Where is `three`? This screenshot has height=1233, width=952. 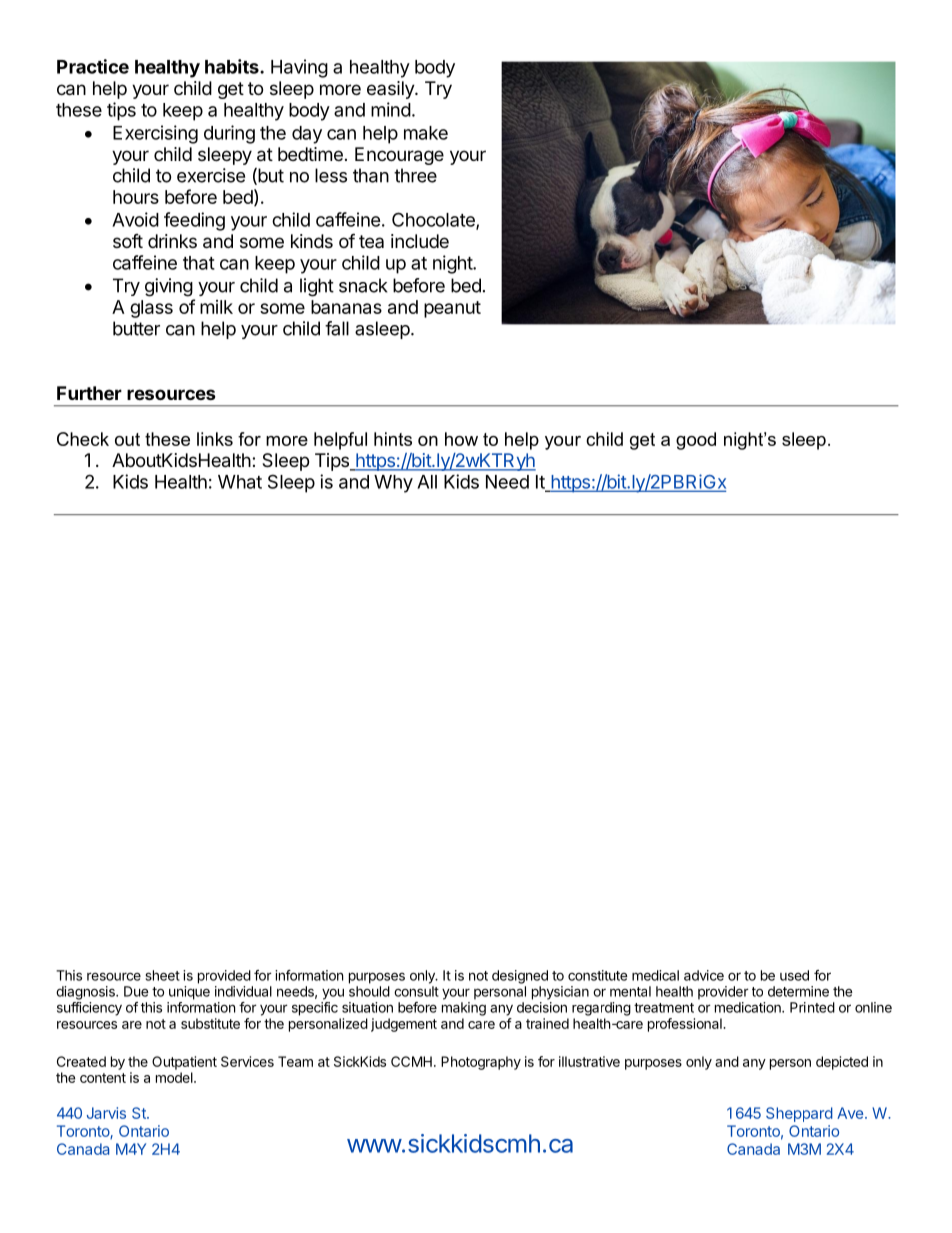 three is located at coordinates (415, 175).
